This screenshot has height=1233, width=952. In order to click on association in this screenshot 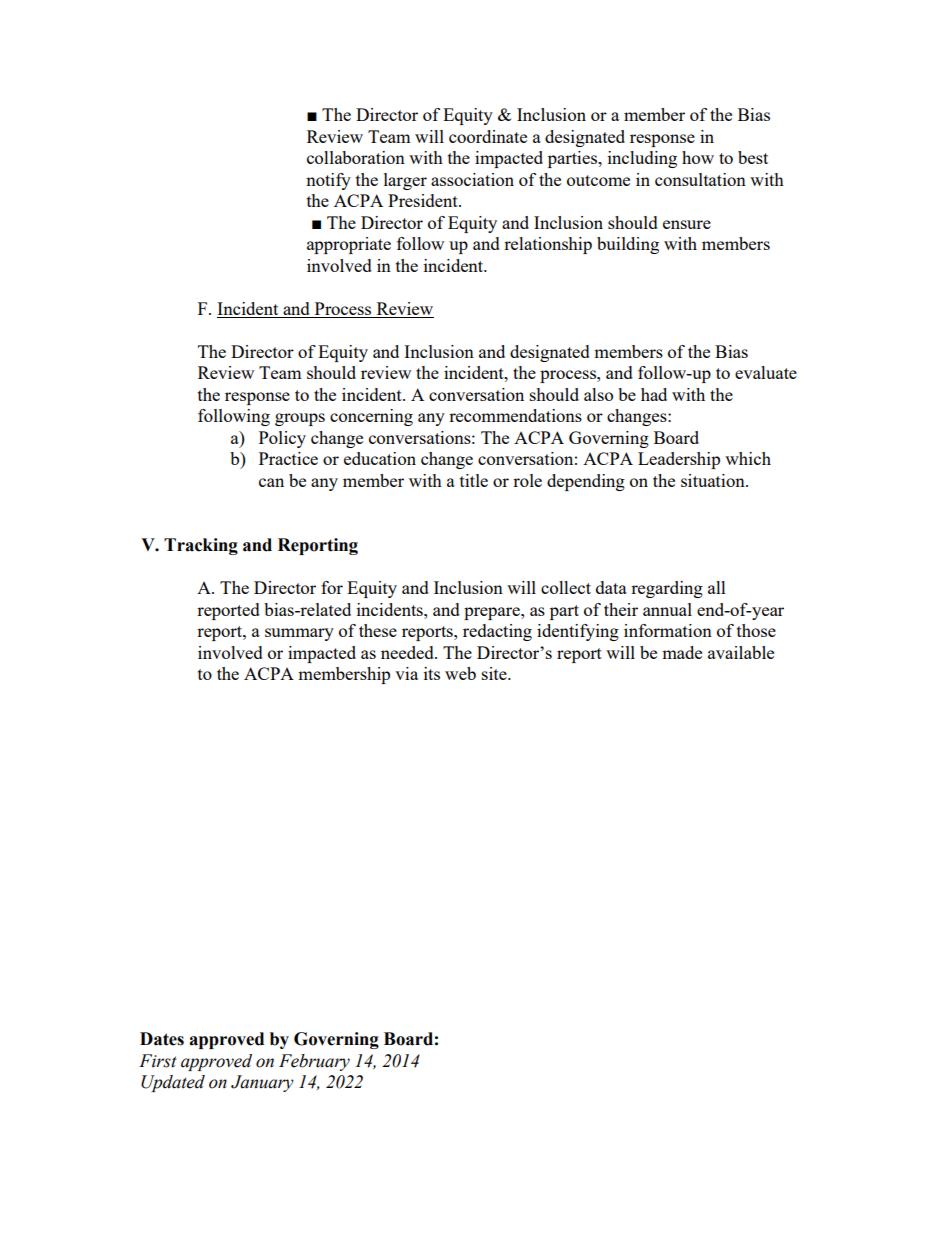, I will do `click(472, 179)`.
